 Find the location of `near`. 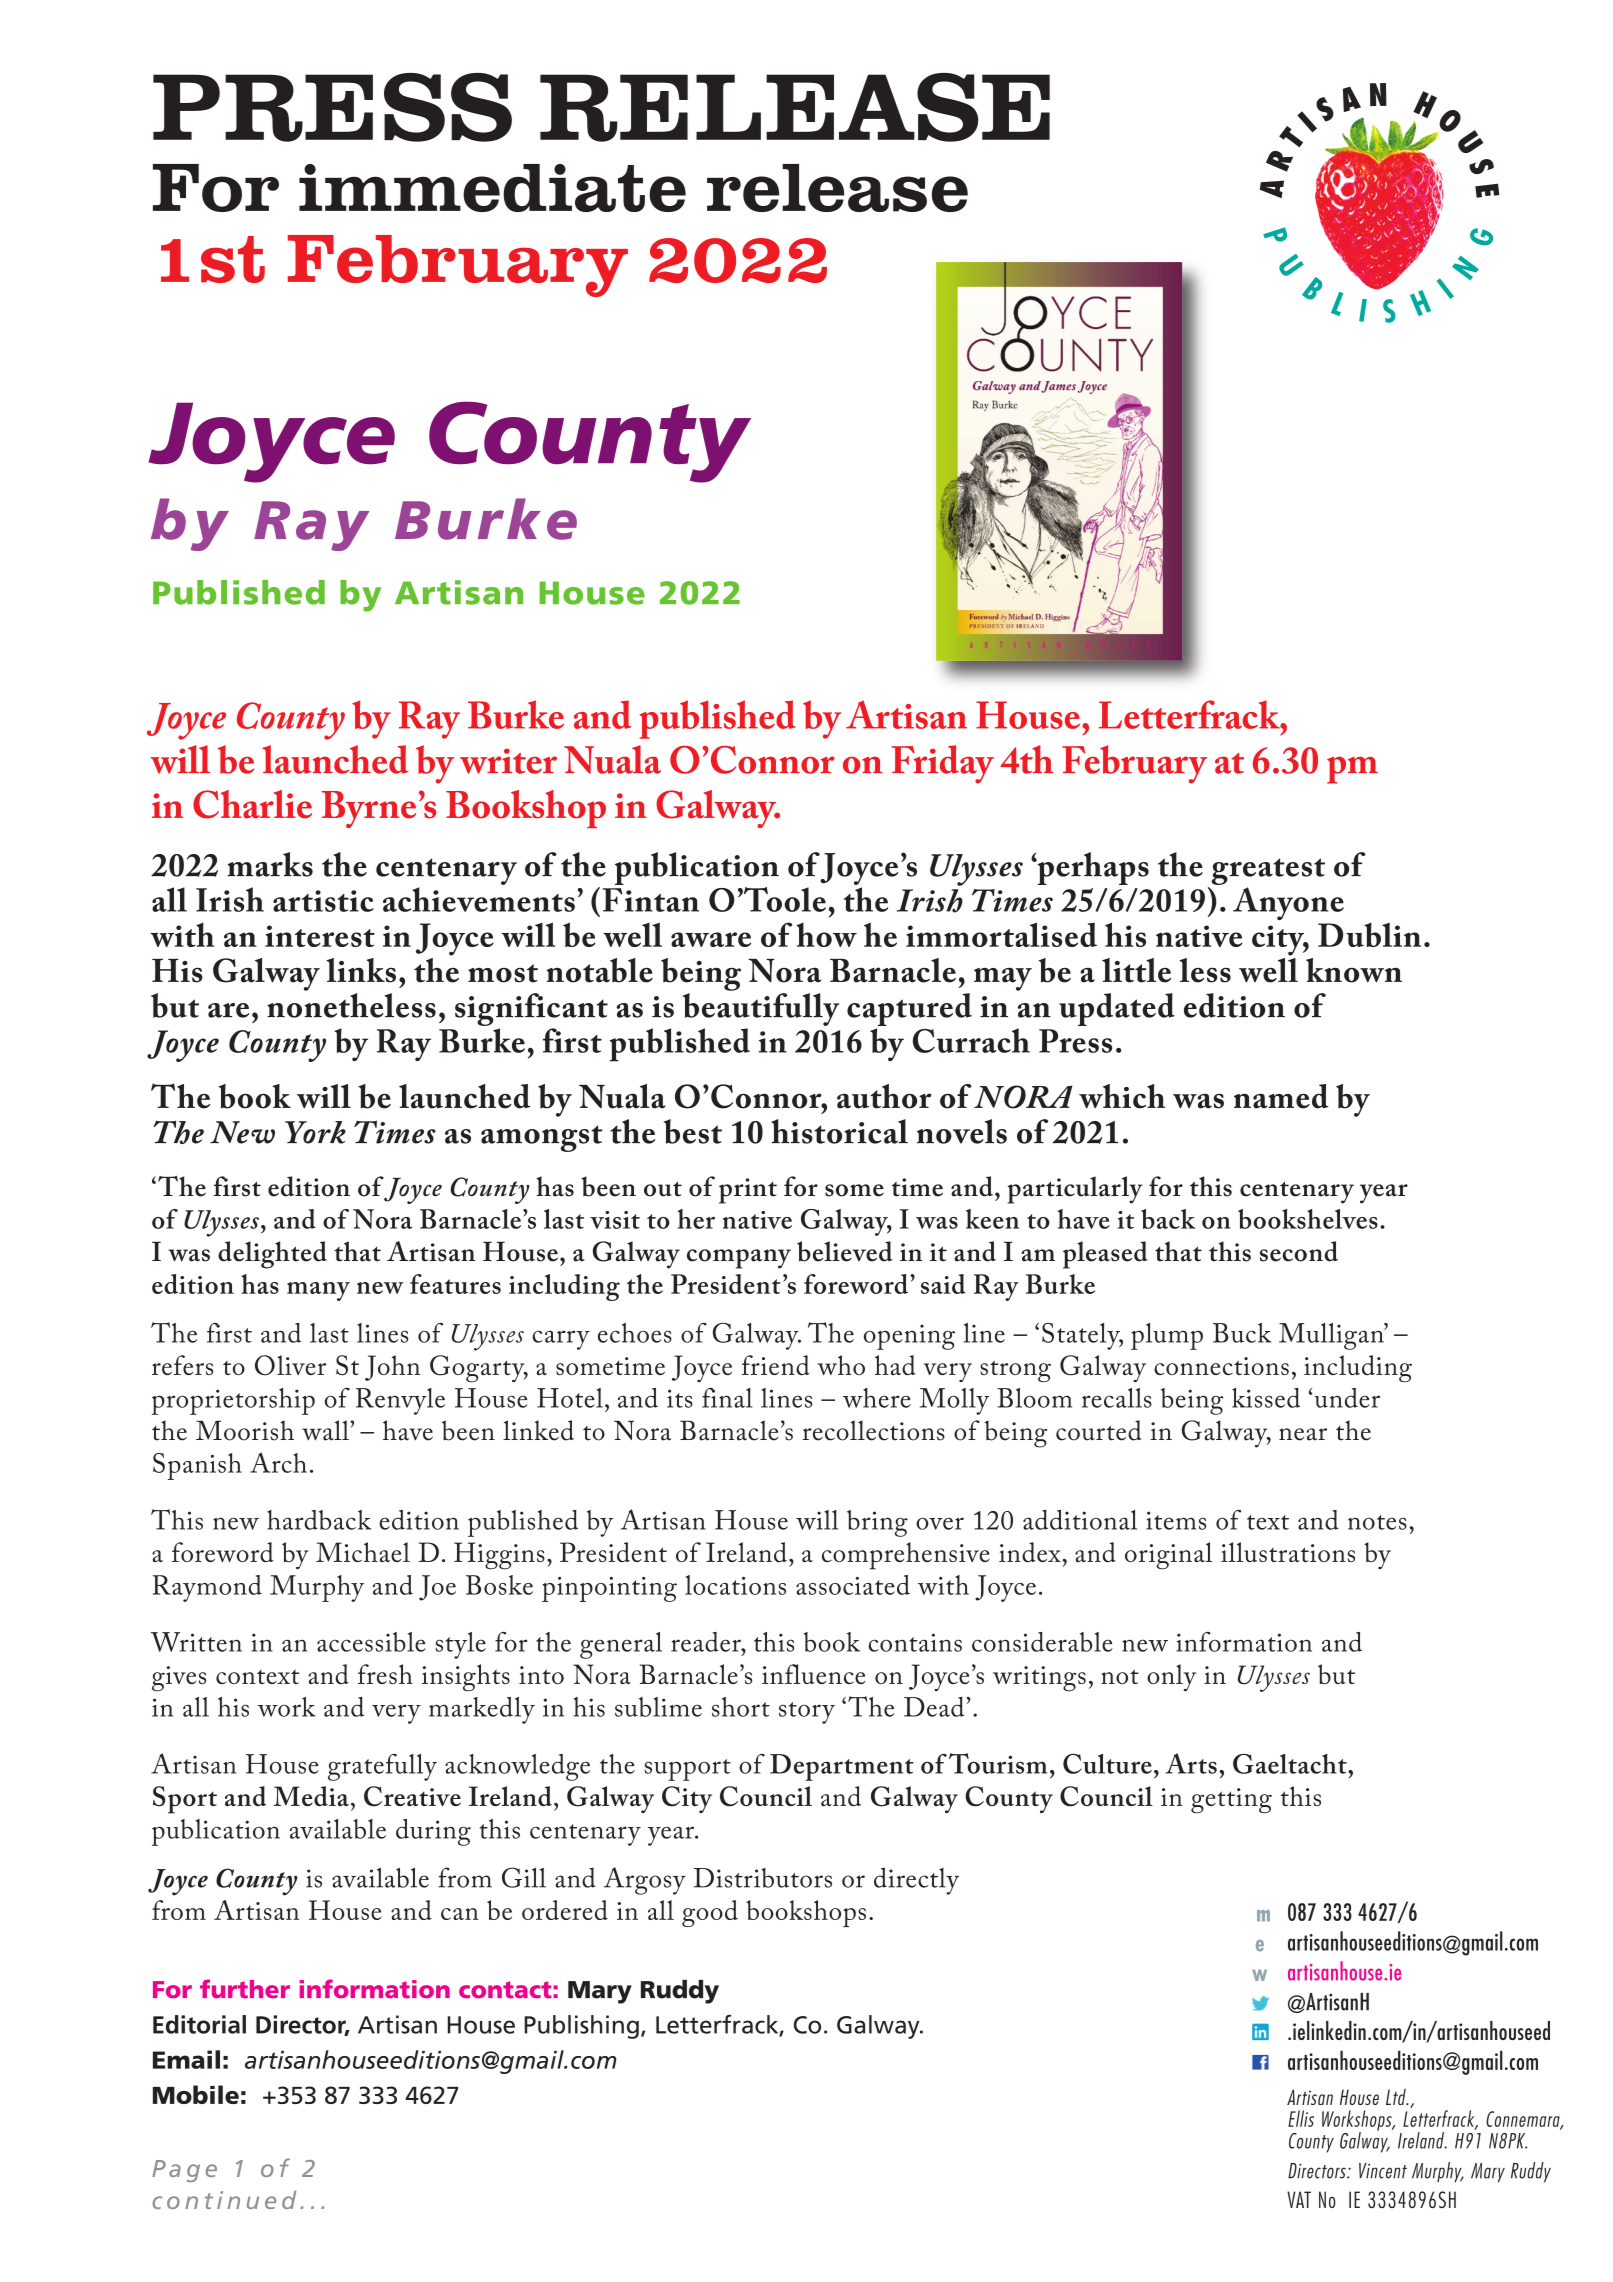

near is located at coordinates (1303, 1434).
